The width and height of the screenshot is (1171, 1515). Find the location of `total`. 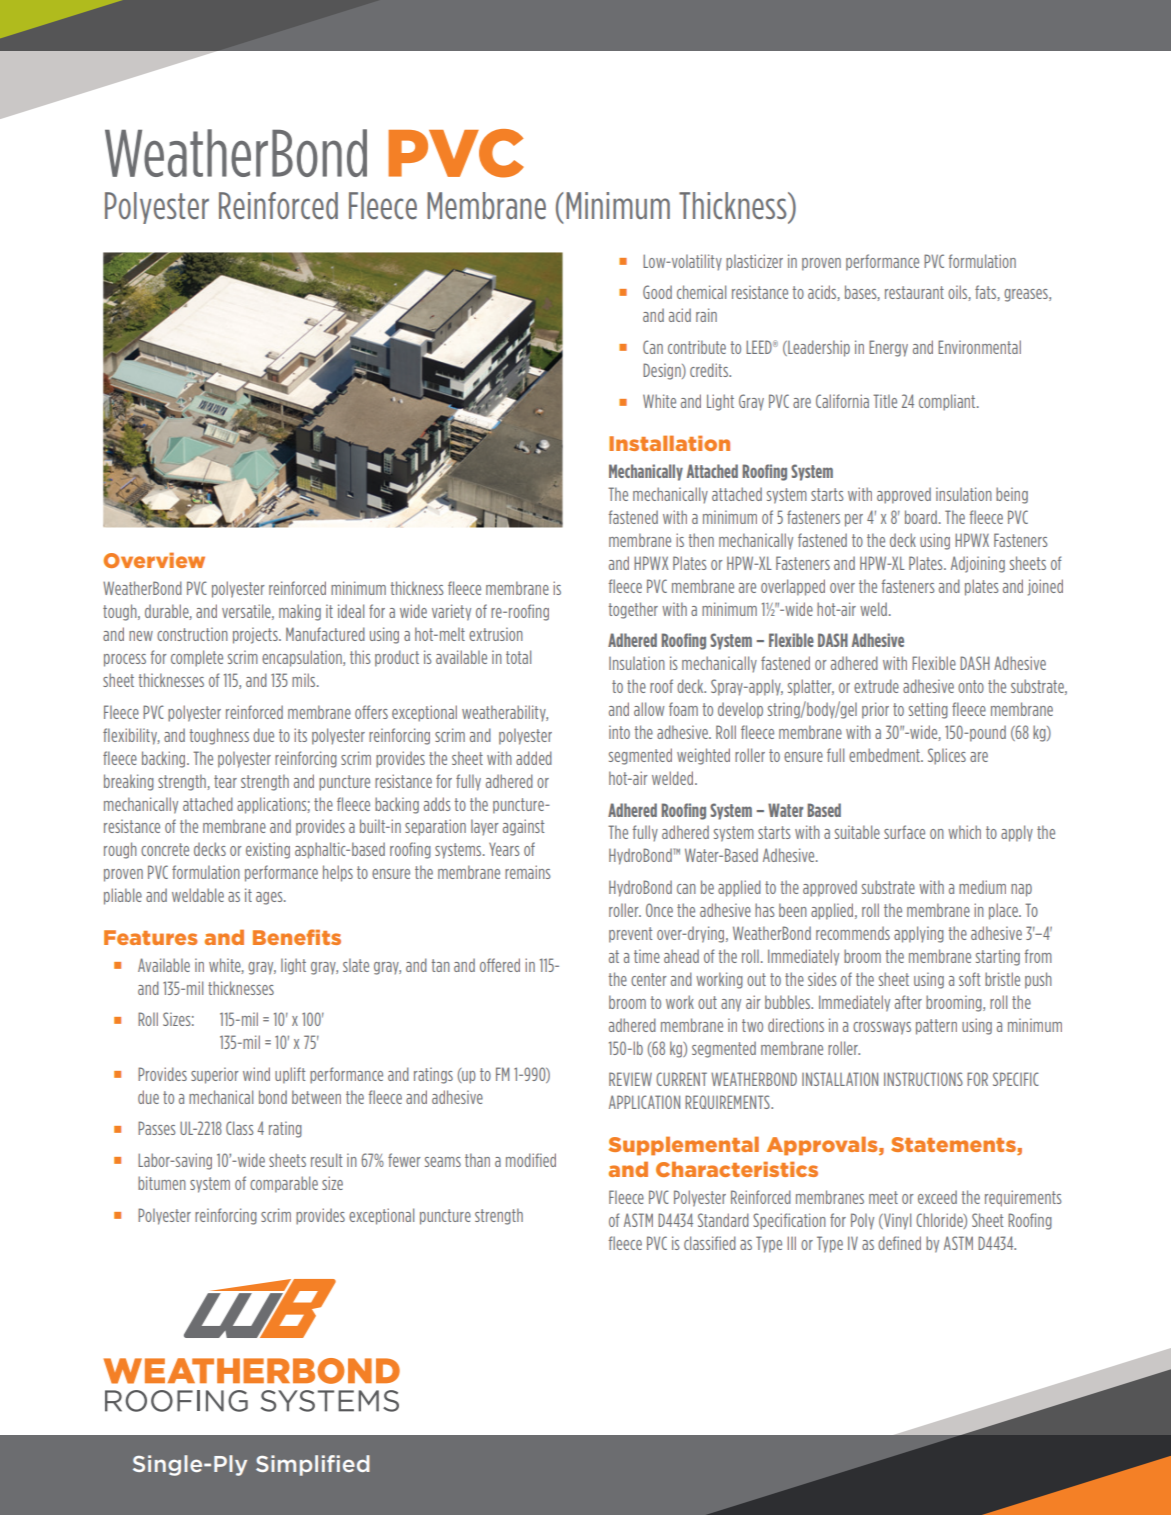

total is located at coordinates (518, 657).
